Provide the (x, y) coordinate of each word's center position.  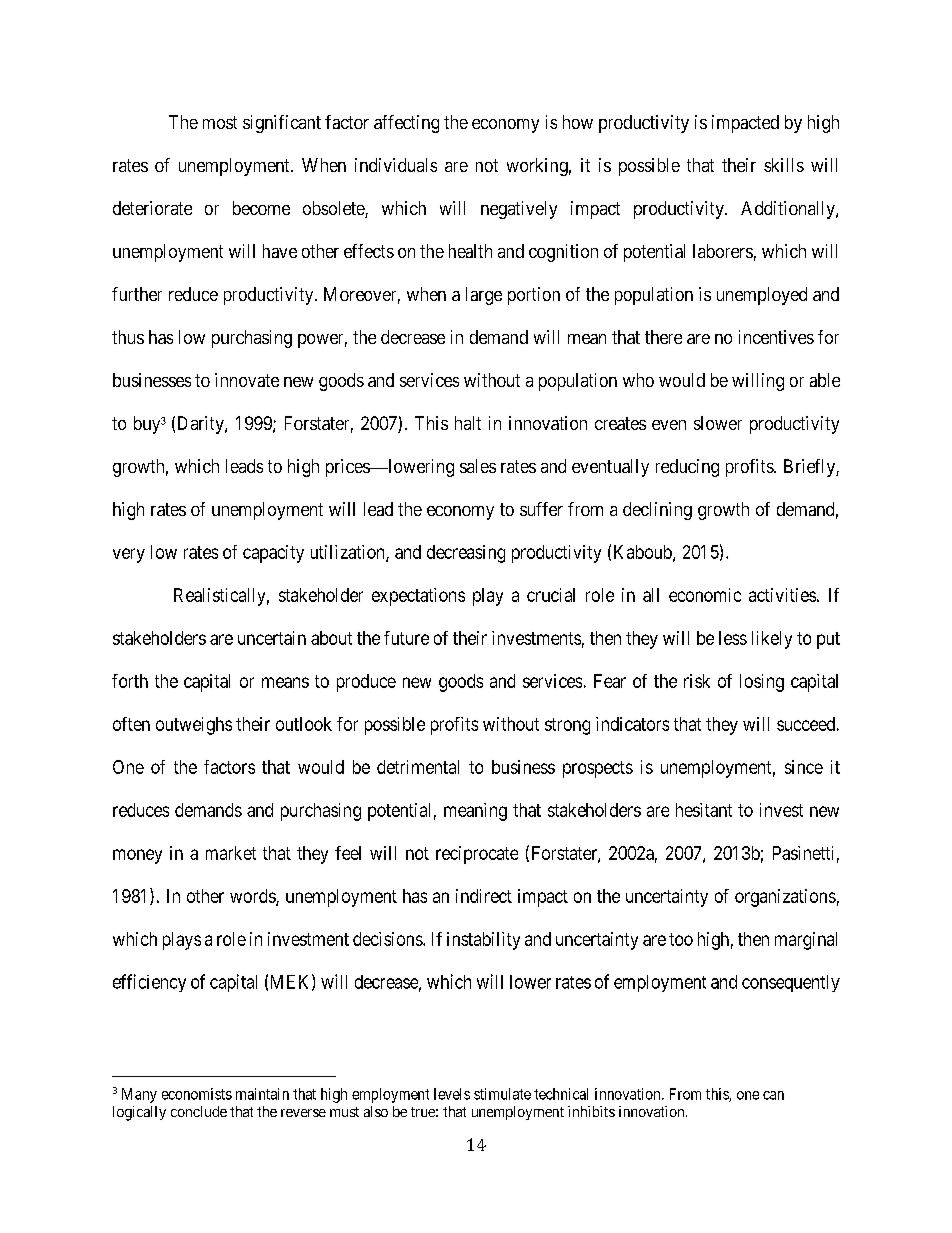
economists (197, 1094)
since (804, 767)
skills (784, 165)
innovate (247, 380)
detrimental (418, 767)
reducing (687, 468)
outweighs (194, 726)
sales (478, 466)
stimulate (502, 1094)
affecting (406, 124)
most (220, 122)
